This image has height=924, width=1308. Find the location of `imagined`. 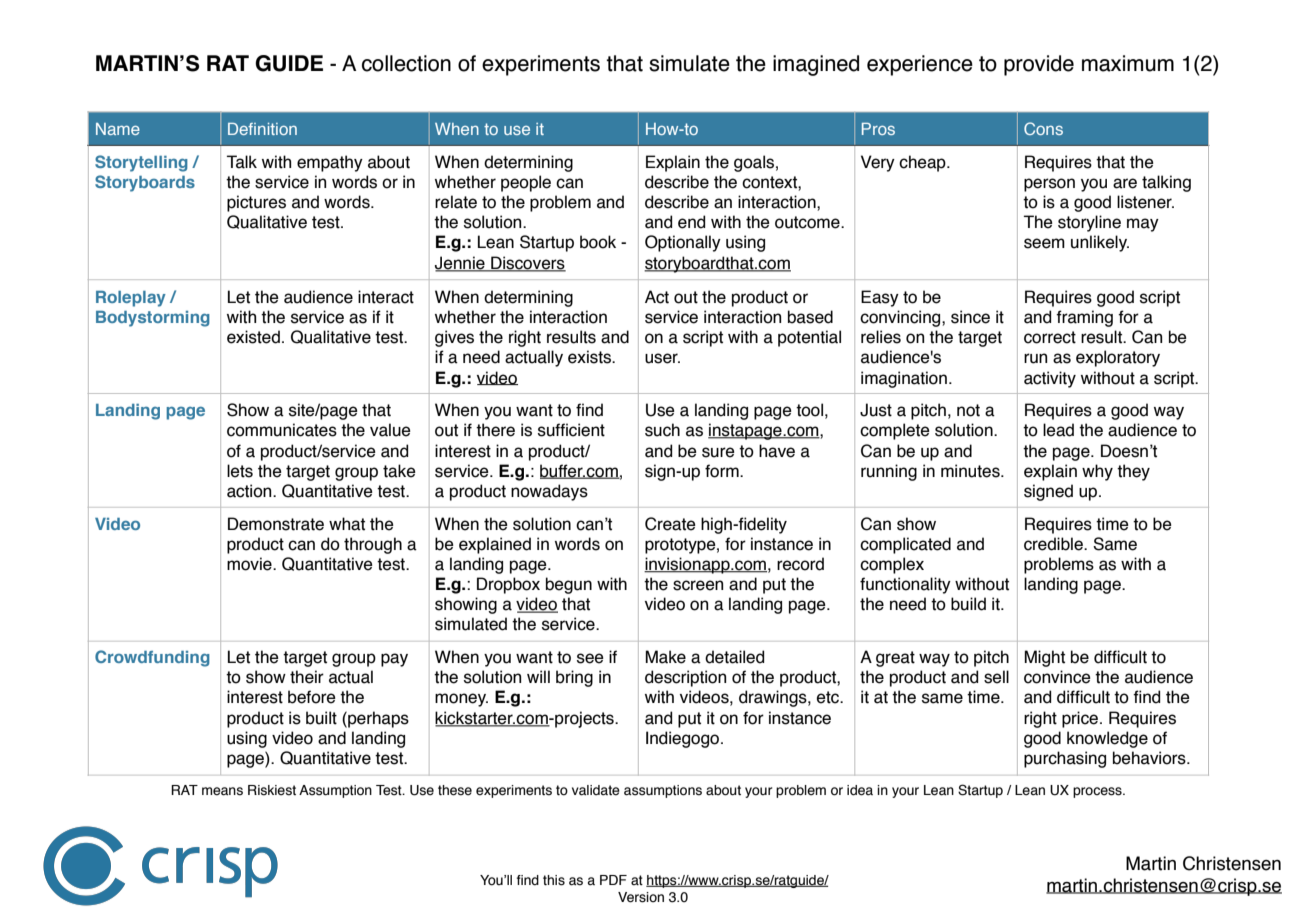

imagined is located at coordinates (816, 65).
